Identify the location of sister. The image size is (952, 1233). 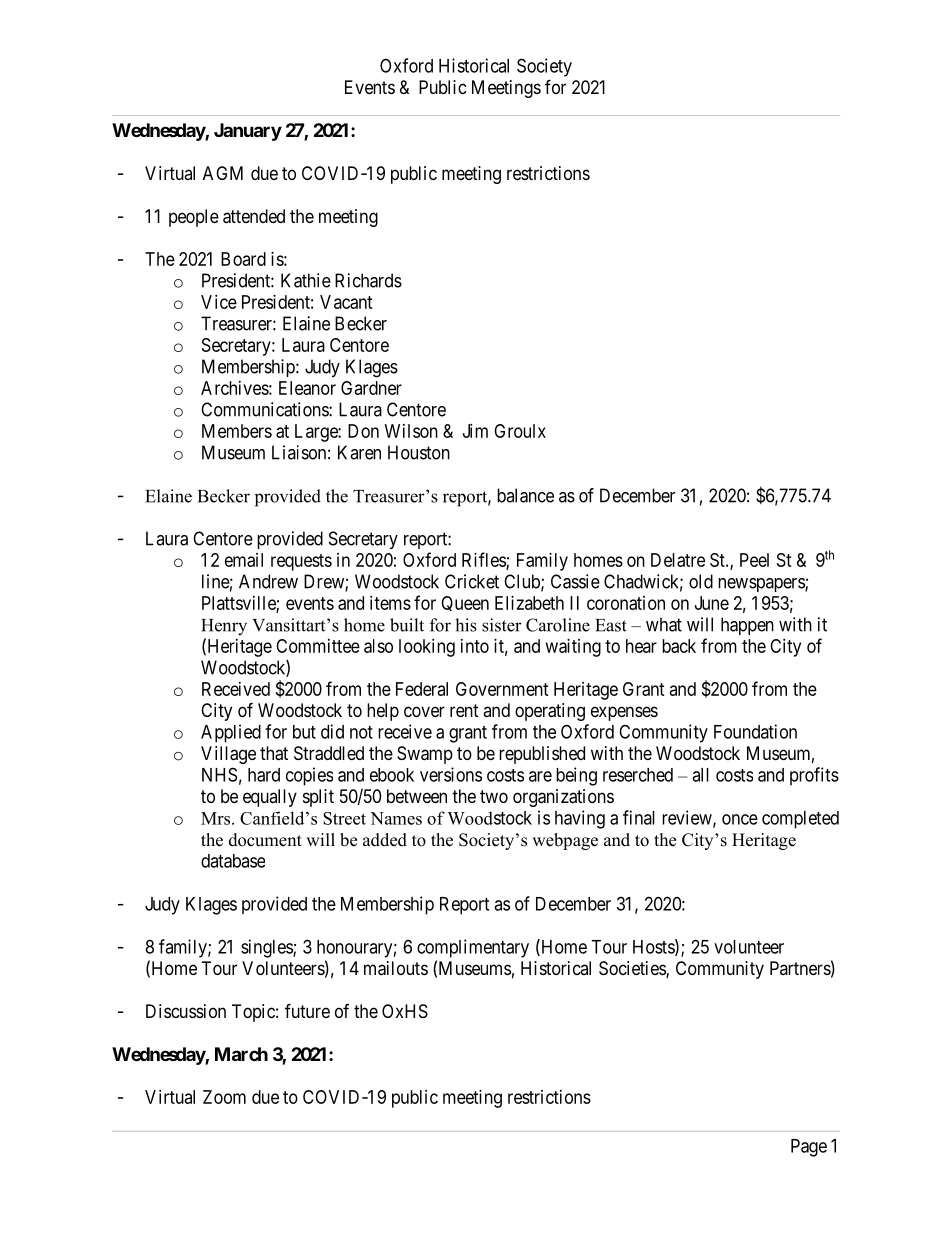
(502, 625).
